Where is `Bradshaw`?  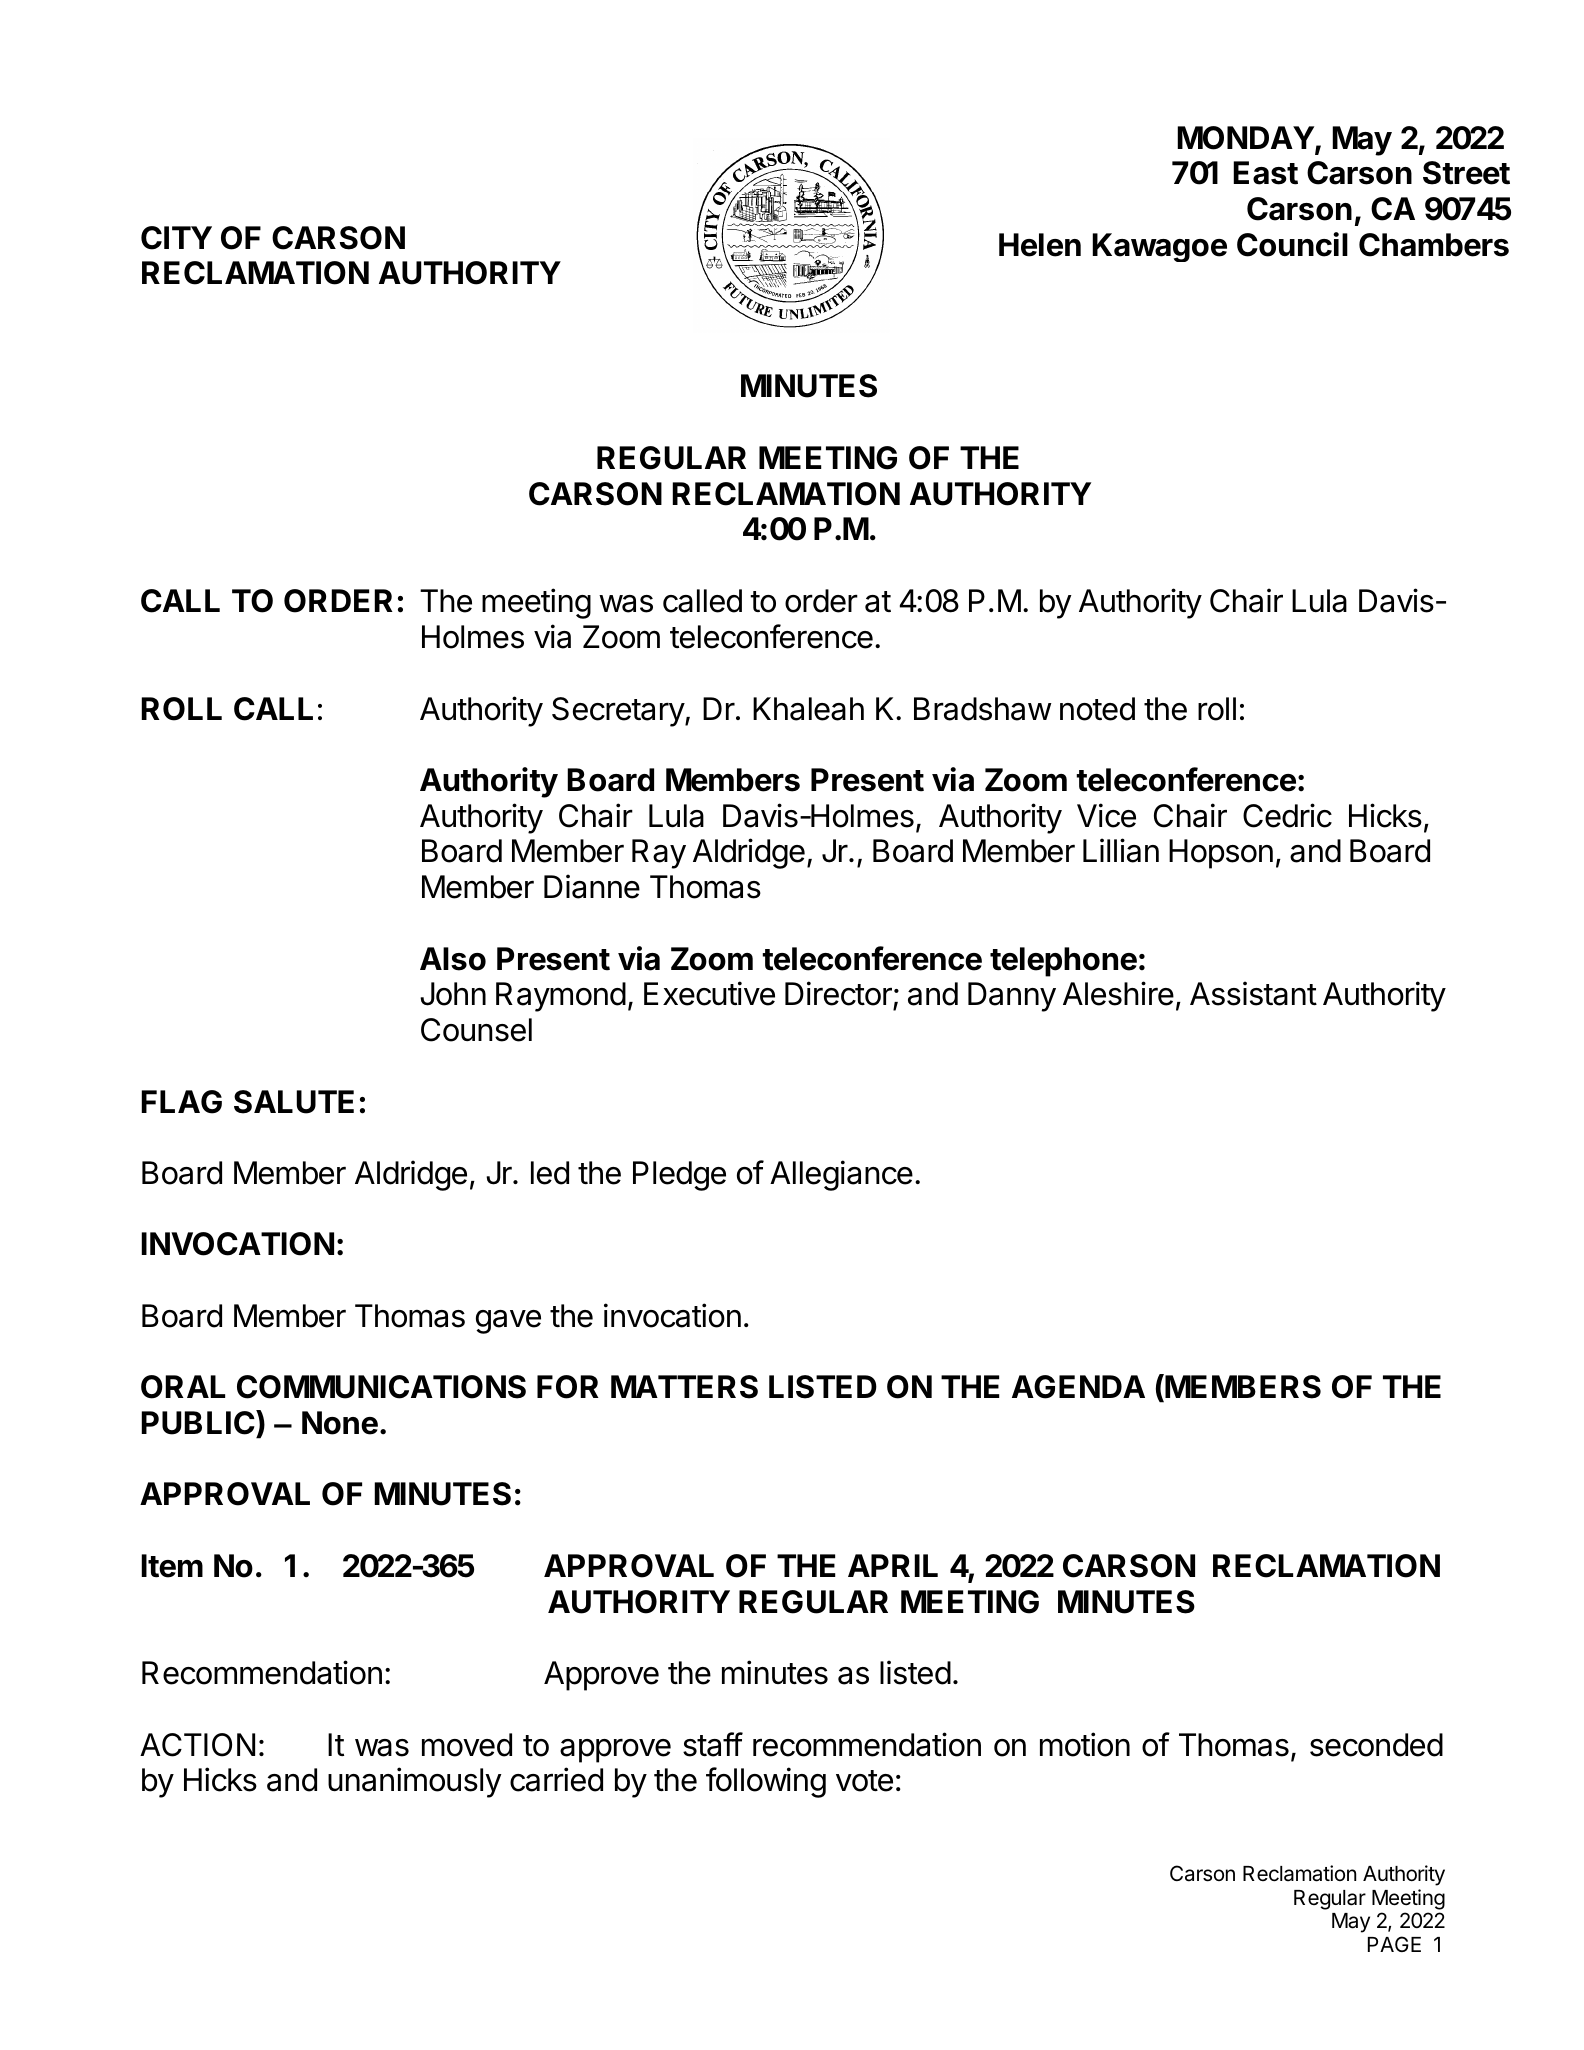 Bradshaw is located at coordinates (983, 709).
